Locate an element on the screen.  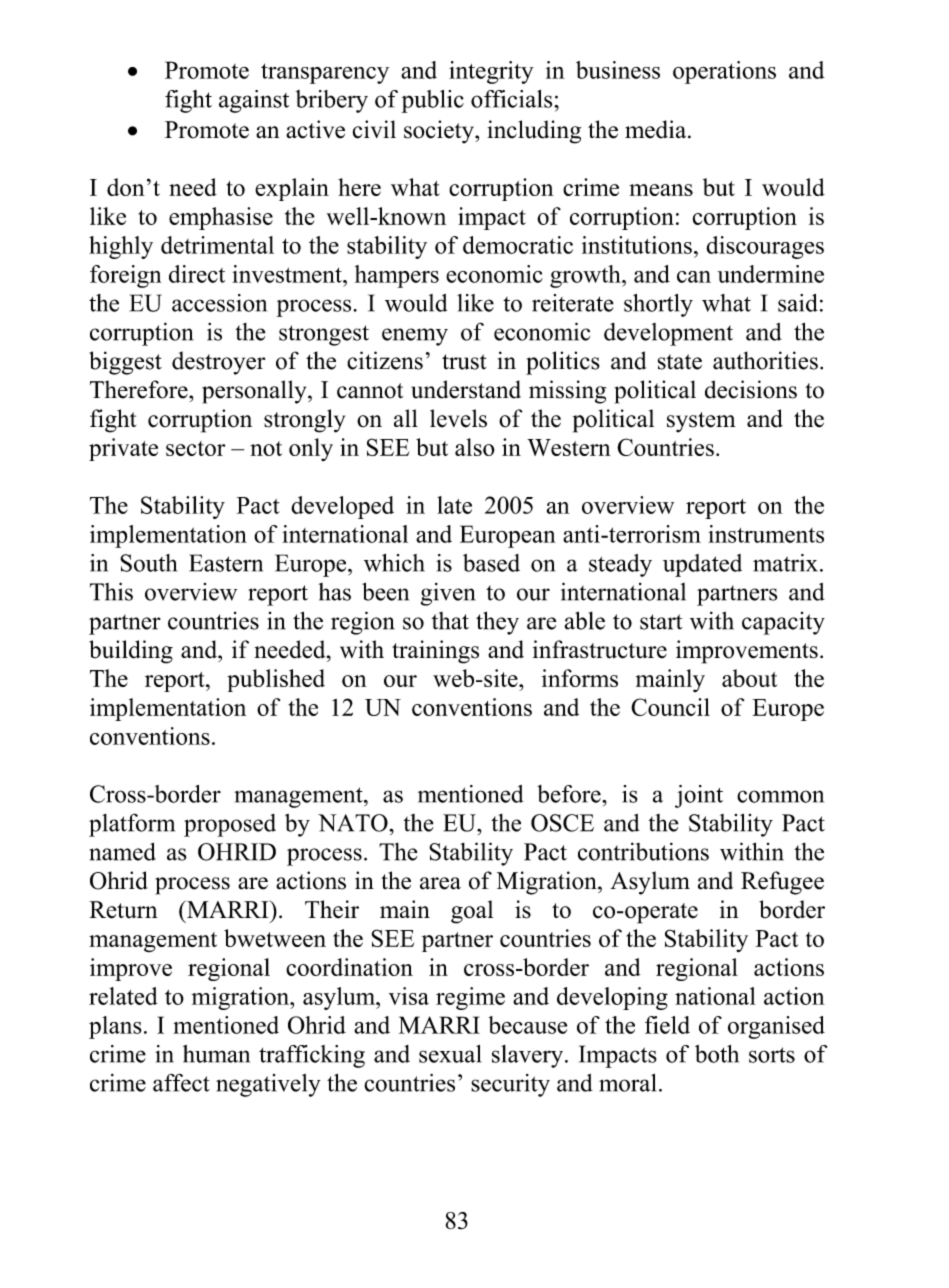
Council is located at coordinates (670, 707).
